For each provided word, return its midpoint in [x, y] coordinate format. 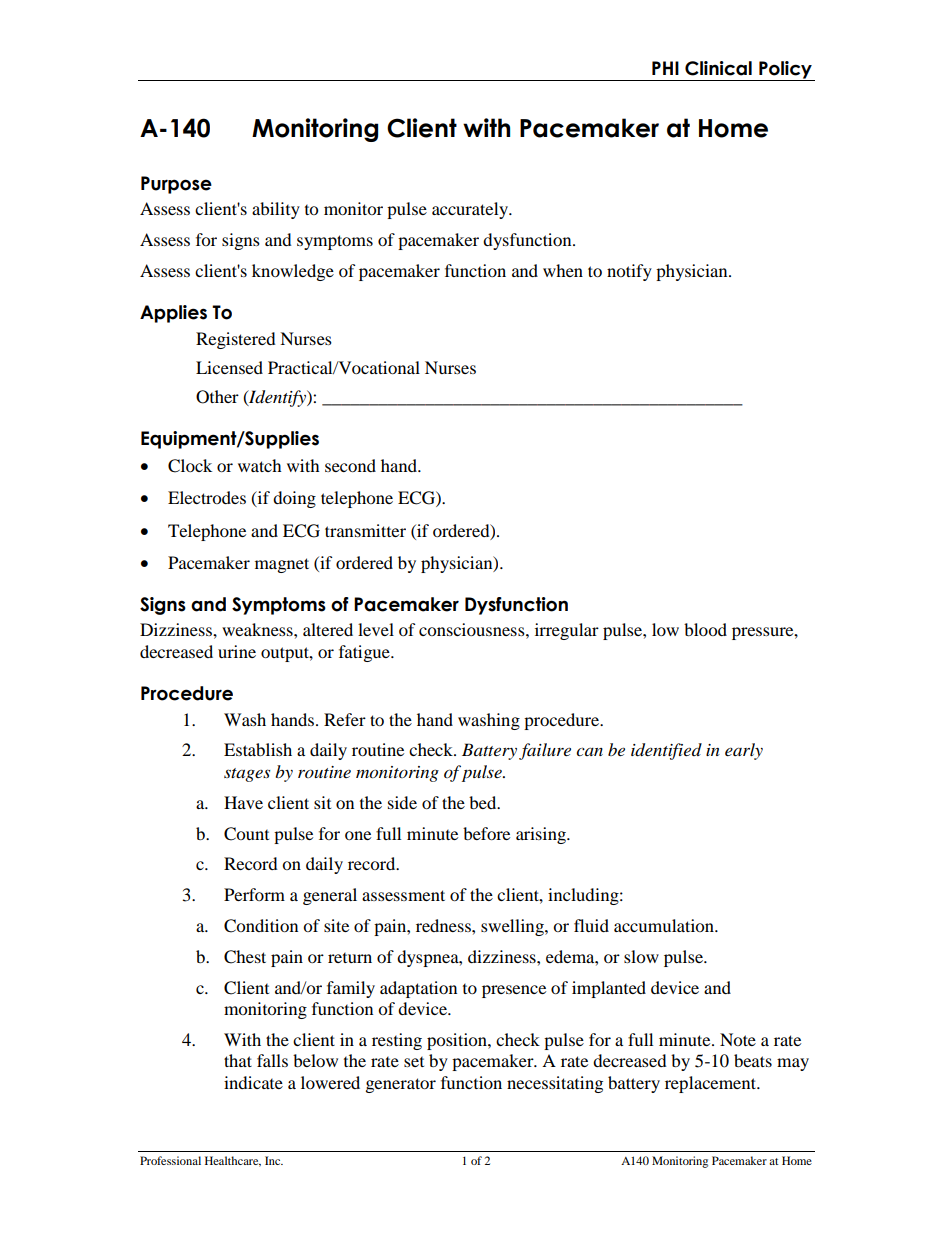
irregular [567, 631]
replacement [712, 1084]
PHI [665, 68]
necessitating [555, 1084]
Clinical [718, 68]
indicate [253, 1082]
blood [705, 629]
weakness [258, 629]
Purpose [176, 185]
